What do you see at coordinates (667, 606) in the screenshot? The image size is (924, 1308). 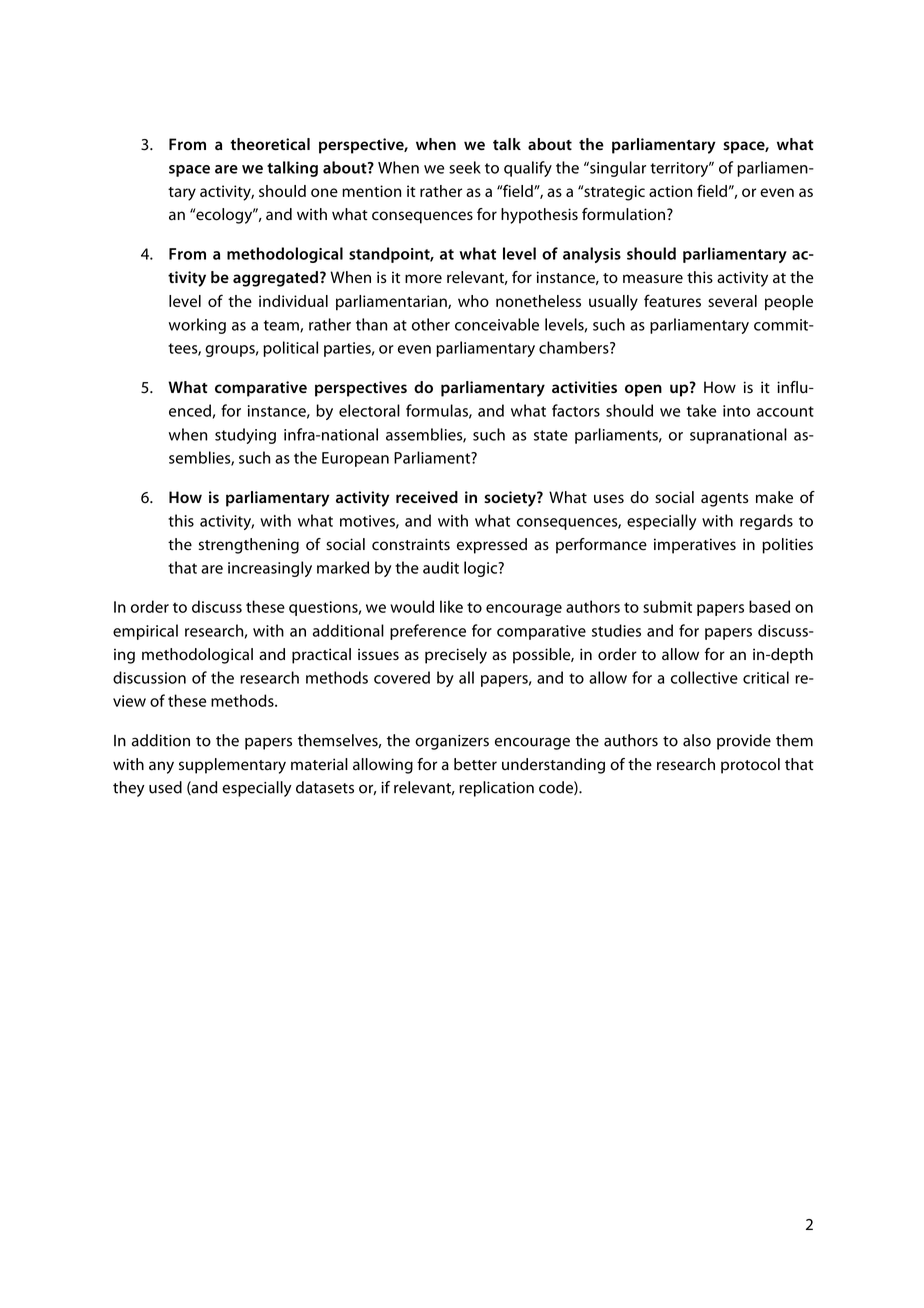 I see `submit` at bounding box center [667, 606].
